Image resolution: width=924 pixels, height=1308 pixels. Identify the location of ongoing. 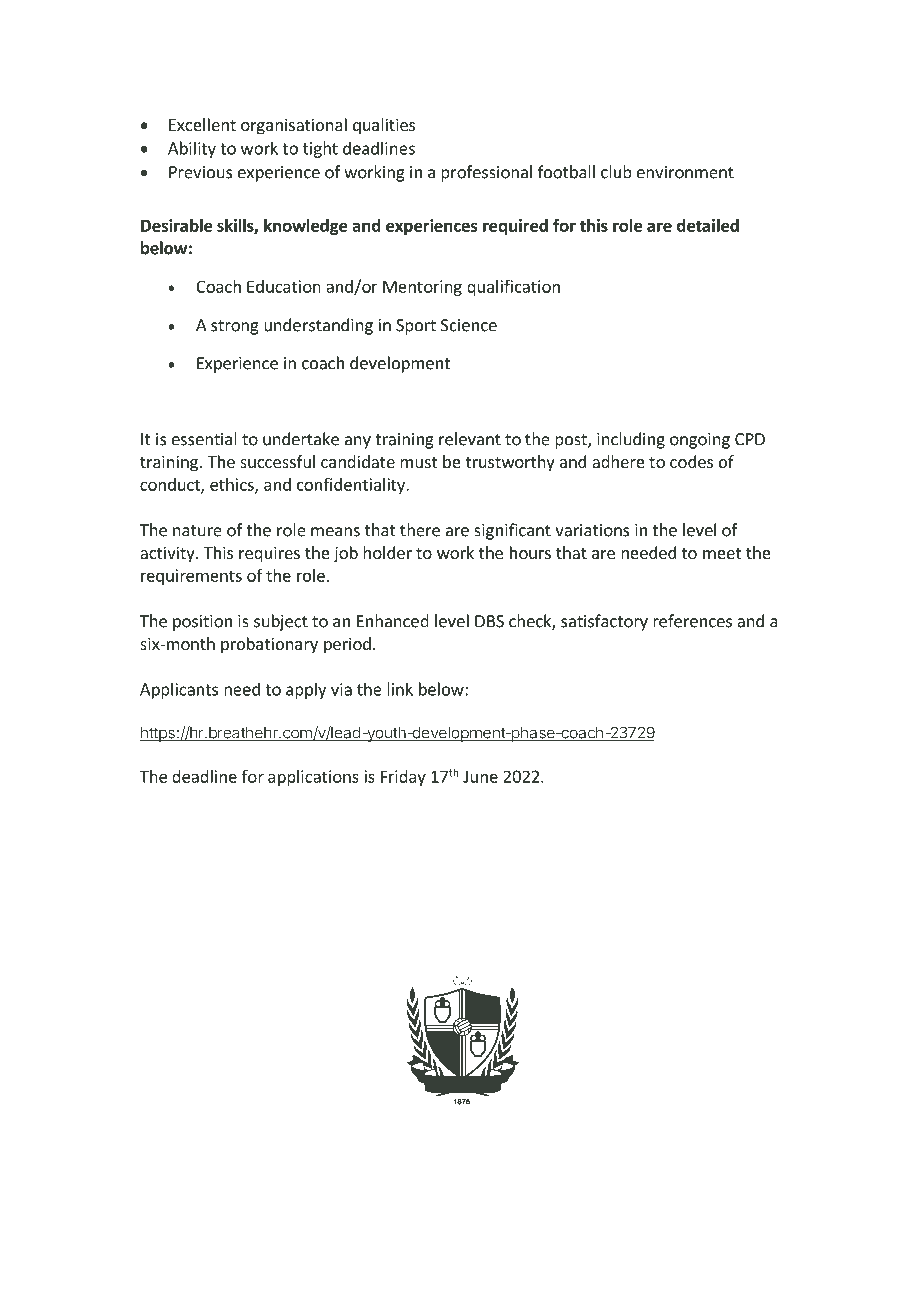
(700, 441).
